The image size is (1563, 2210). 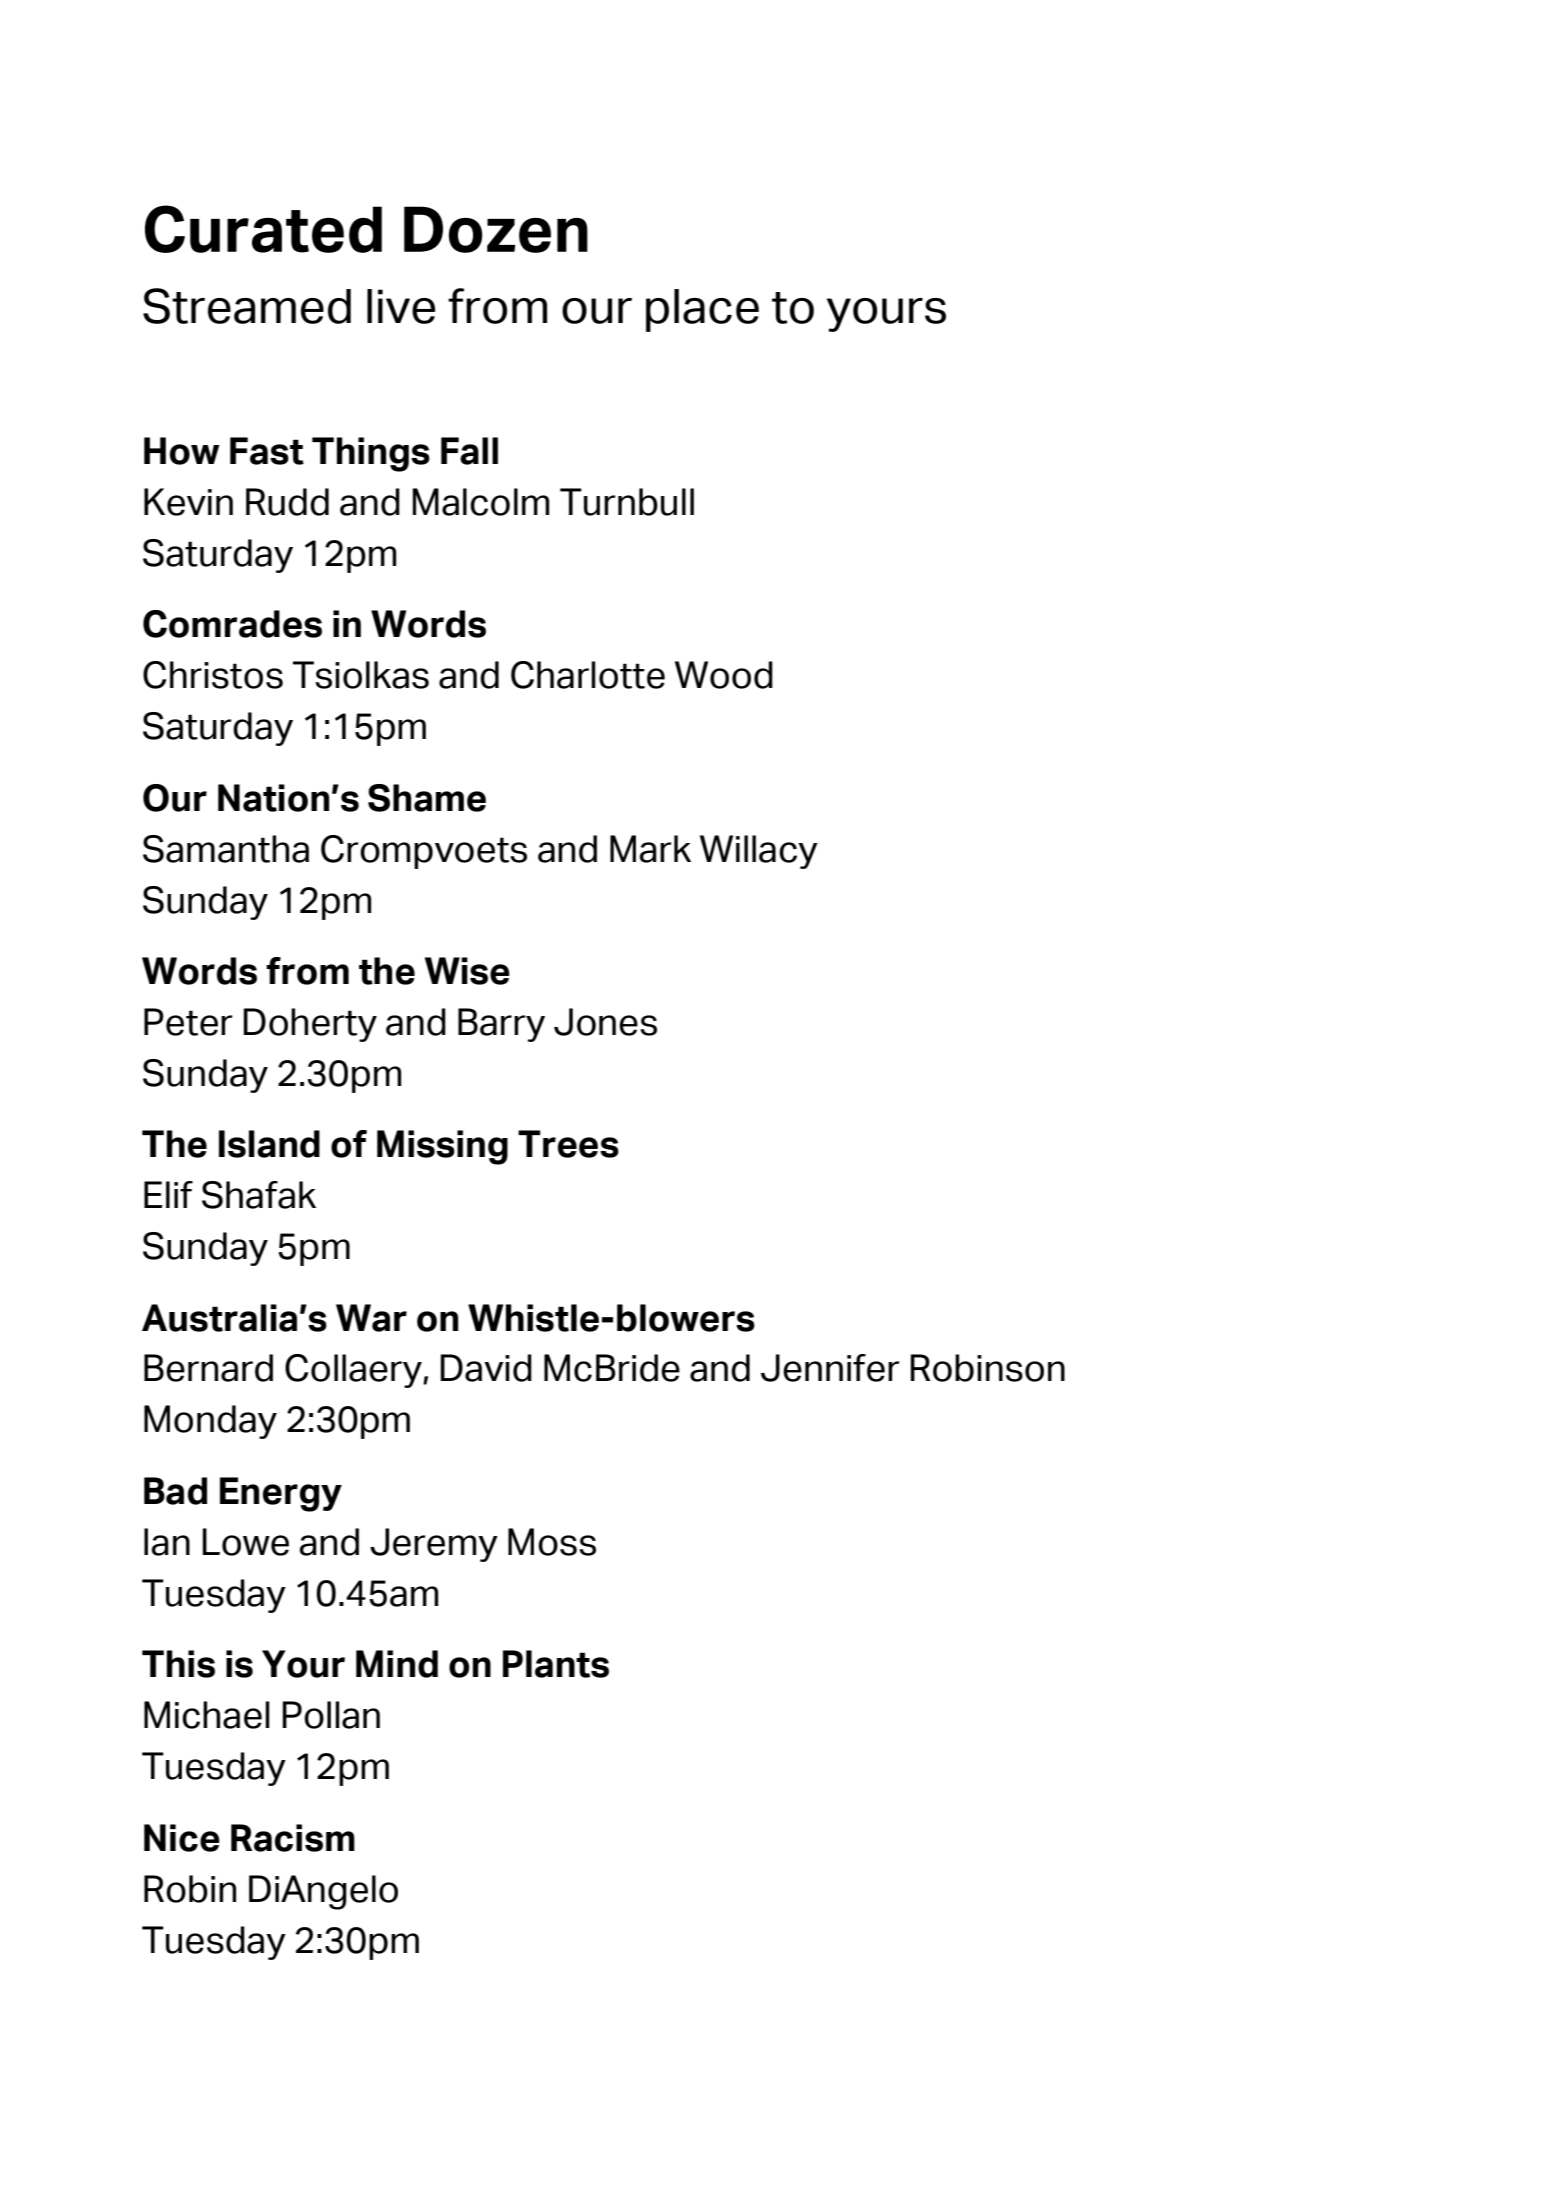 I want to click on Racism, so click(x=293, y=1838).
